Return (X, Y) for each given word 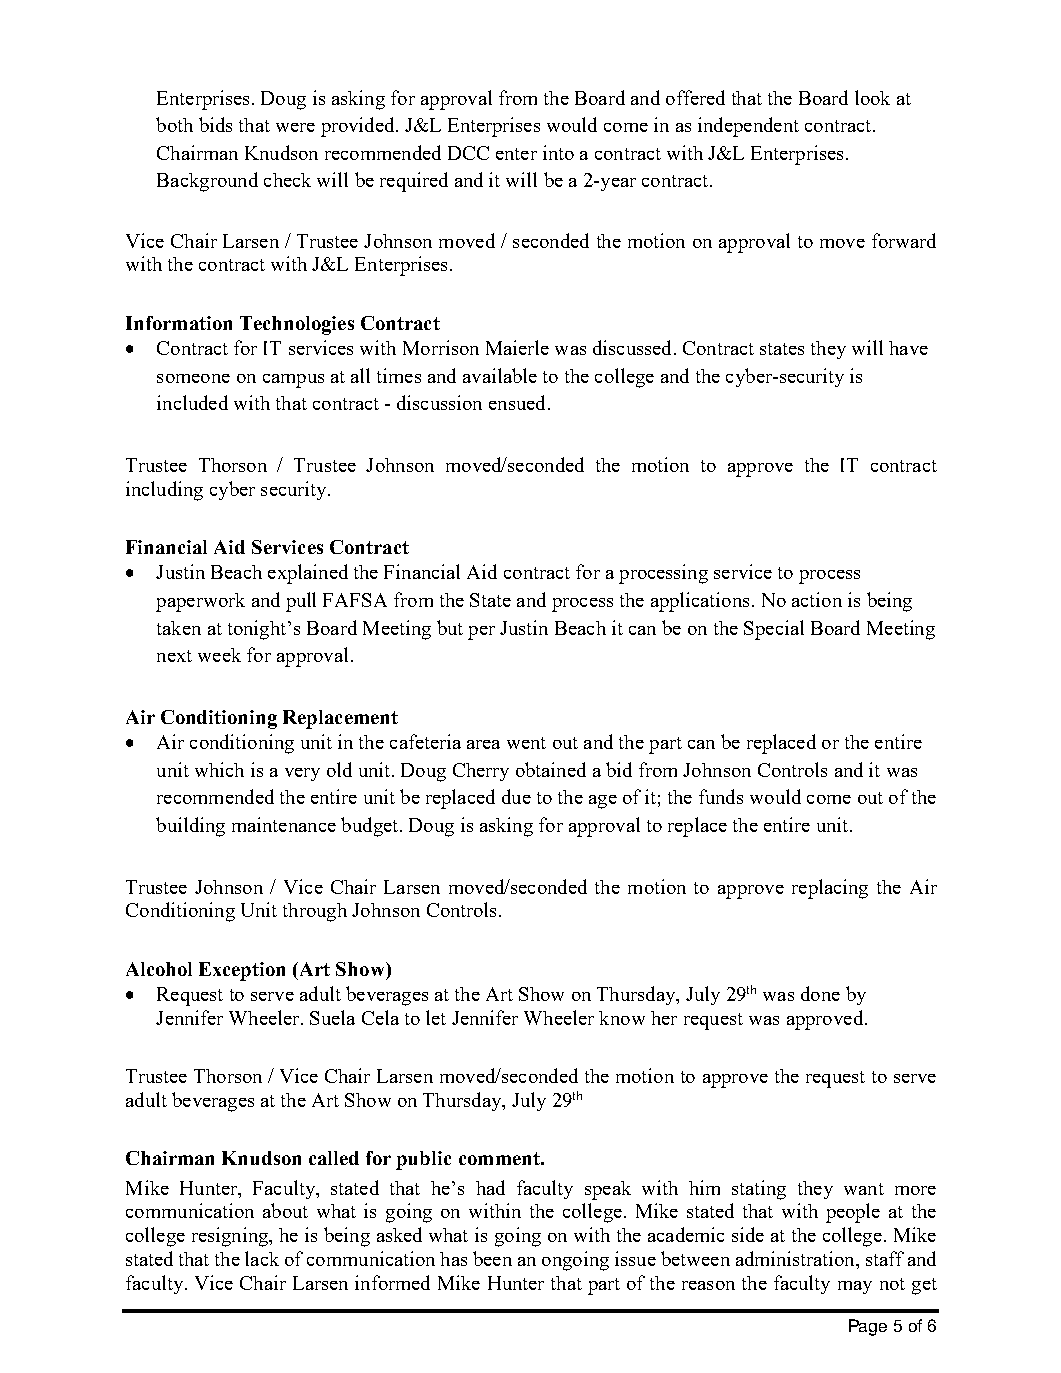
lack (262, 1258)
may (855, 1287)
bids (215, 124)
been (492, 1258)
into (558, 152)
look (872, 97)
